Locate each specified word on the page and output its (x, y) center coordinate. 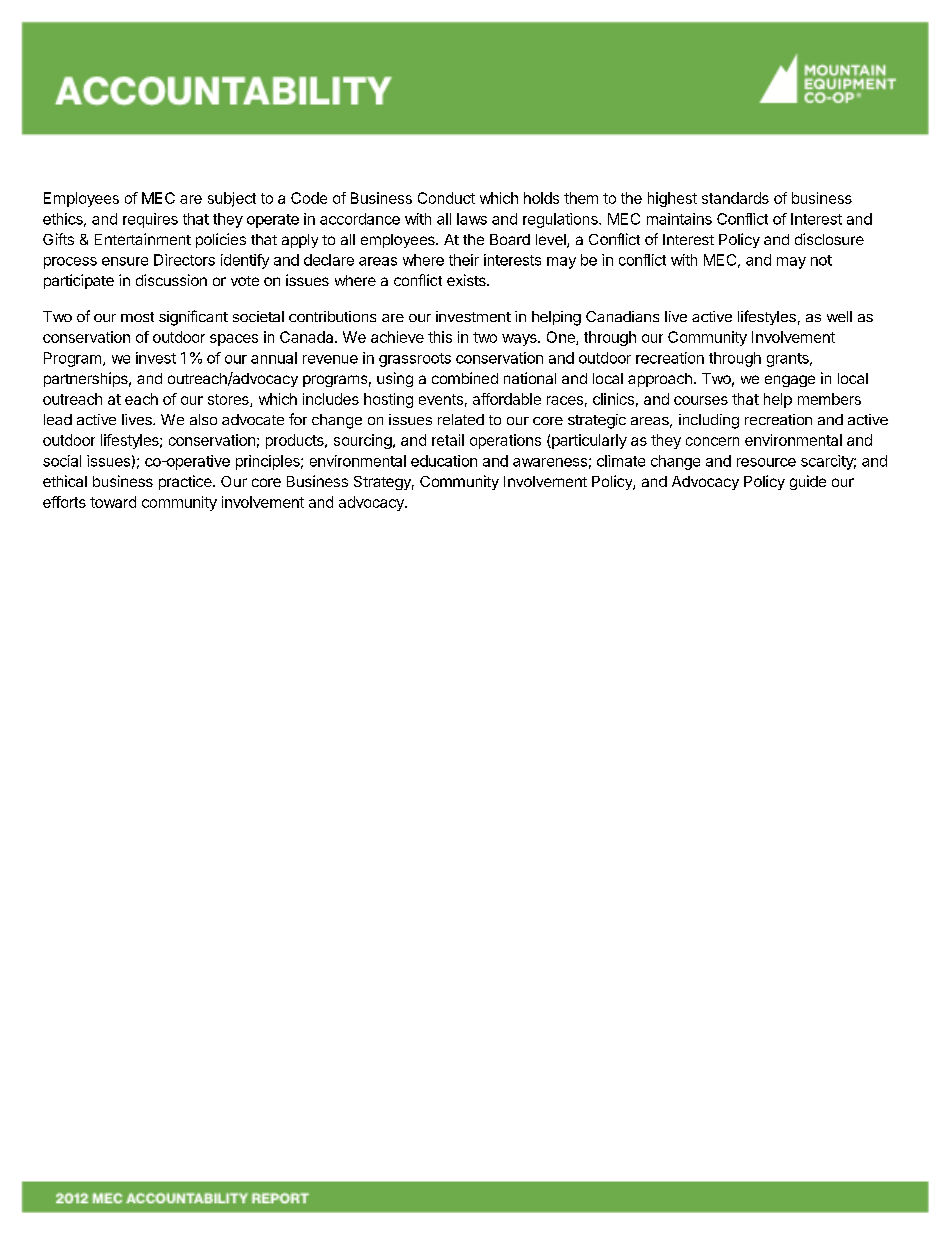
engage (790, 381)
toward (113, 502)
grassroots (415, 360)
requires (150, 220)
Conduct (446, 198)
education (444, 461)
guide (808, 482)
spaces (234, 340)
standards (735, 198)
